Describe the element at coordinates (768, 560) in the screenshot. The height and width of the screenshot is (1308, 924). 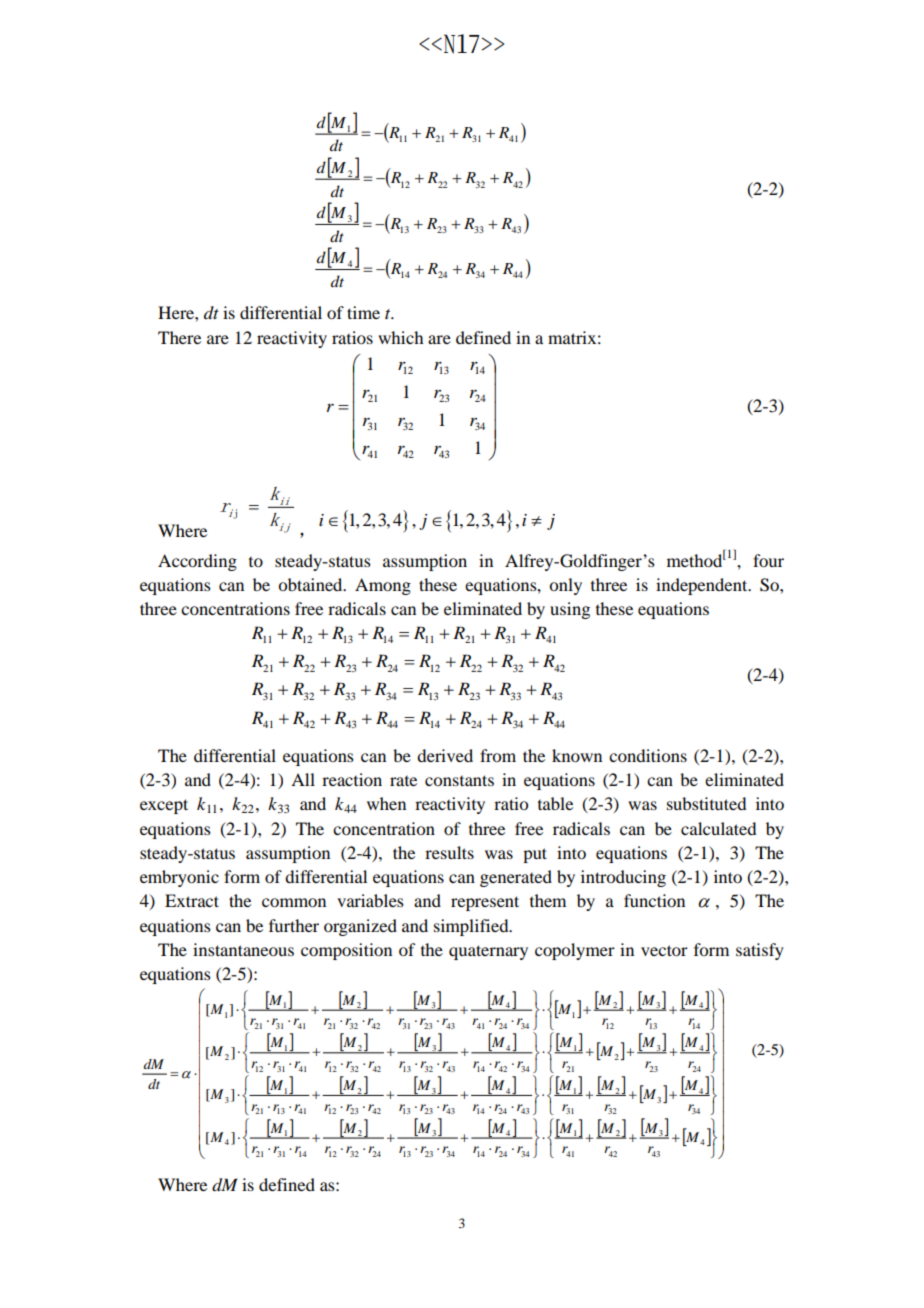
I see `four` at that location.
